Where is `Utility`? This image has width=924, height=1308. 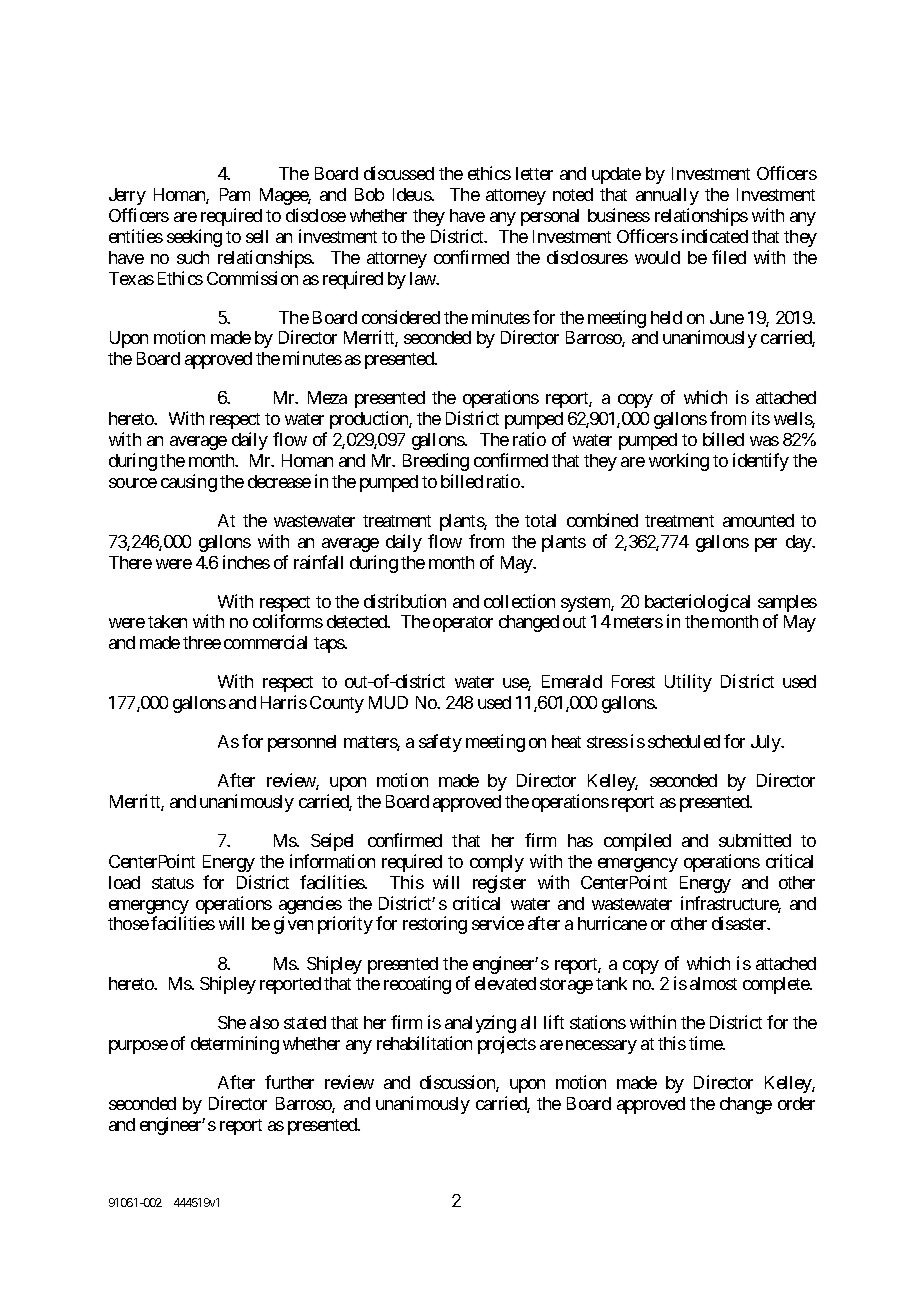 Utility is located at coordinates (688, 683).
